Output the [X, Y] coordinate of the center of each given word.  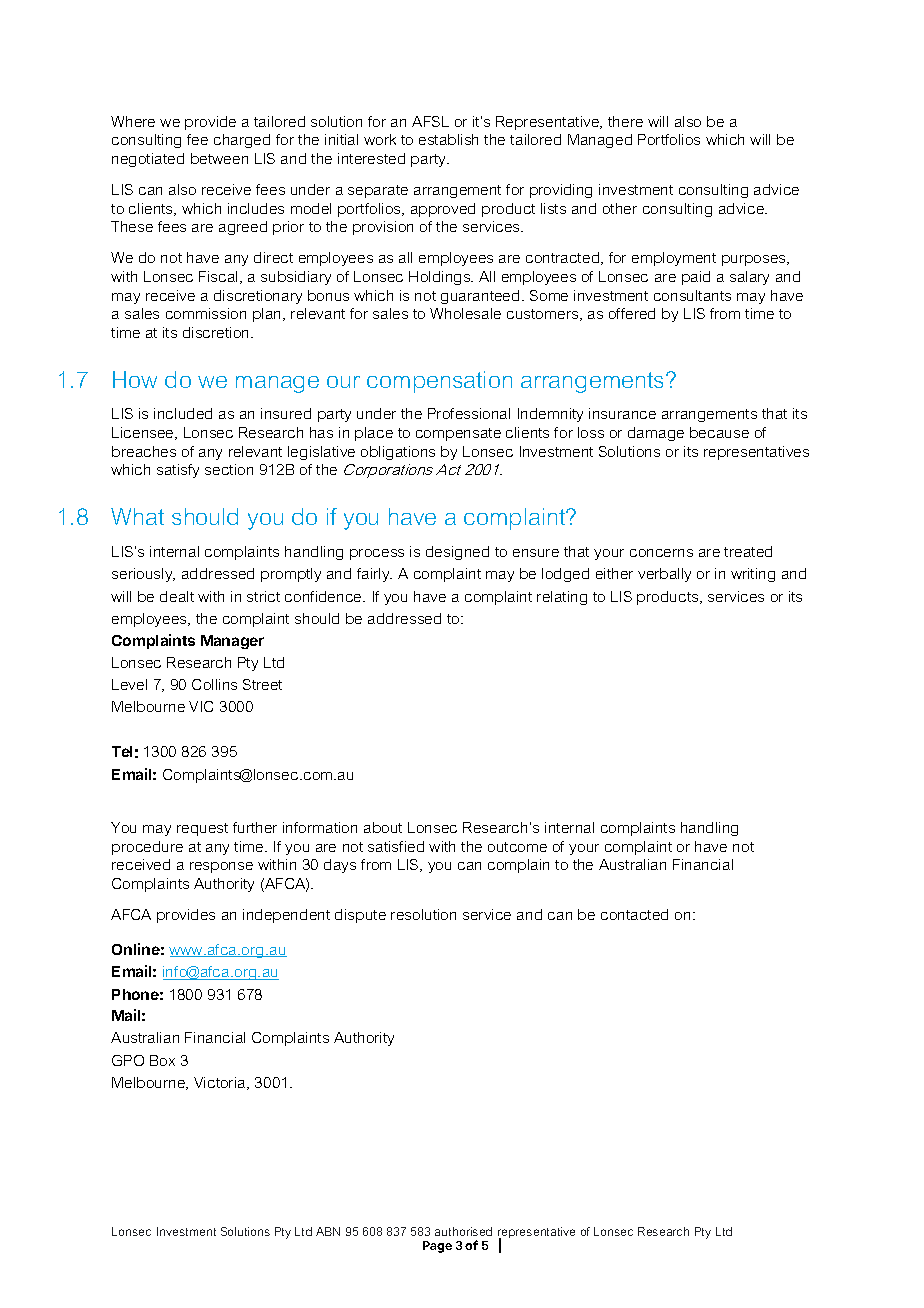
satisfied [396, 846]
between [219, 158]
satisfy [178, 471]
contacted [634, 914]
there [625, 121]
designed [457, 553]
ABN [328, 1231]
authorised [463, 1231]
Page [437, 1247]
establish [448, 139]
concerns [661, 553]
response [221, 867]
